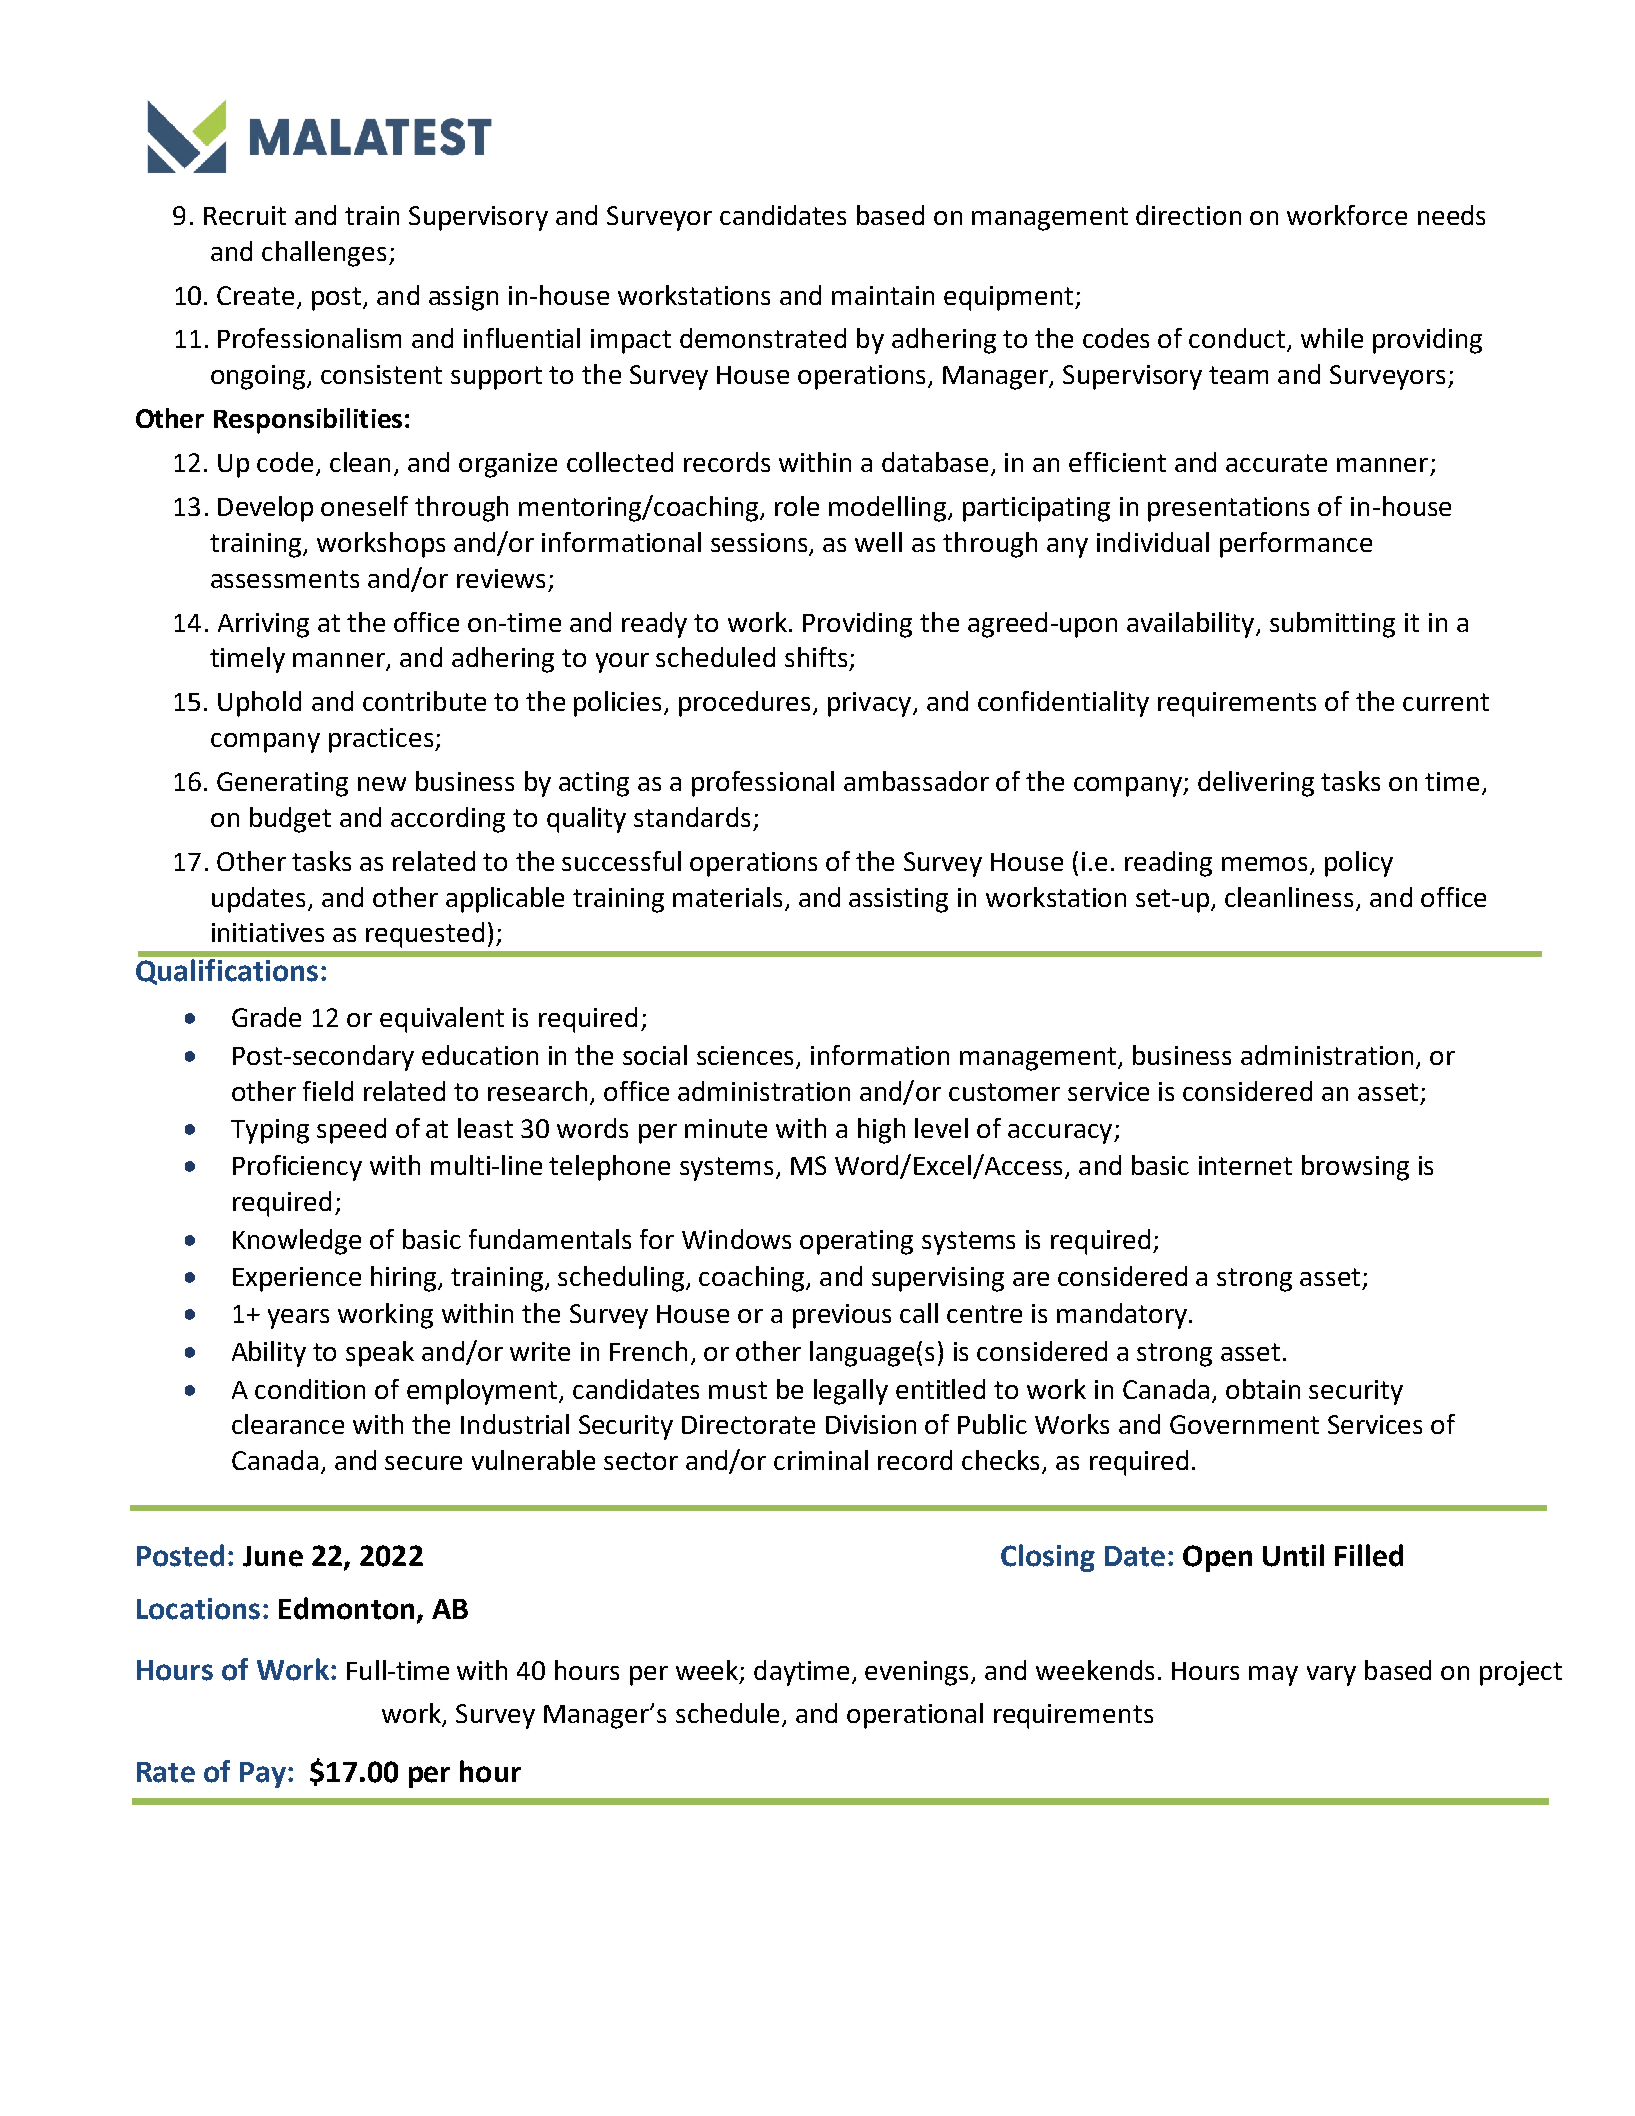 Image resolution: width=1635 pixels, height=2116 pixels. What do you see at coordinates (745, 1055) in the image?
I see `sciences` at bounding box center [745, 1055].
